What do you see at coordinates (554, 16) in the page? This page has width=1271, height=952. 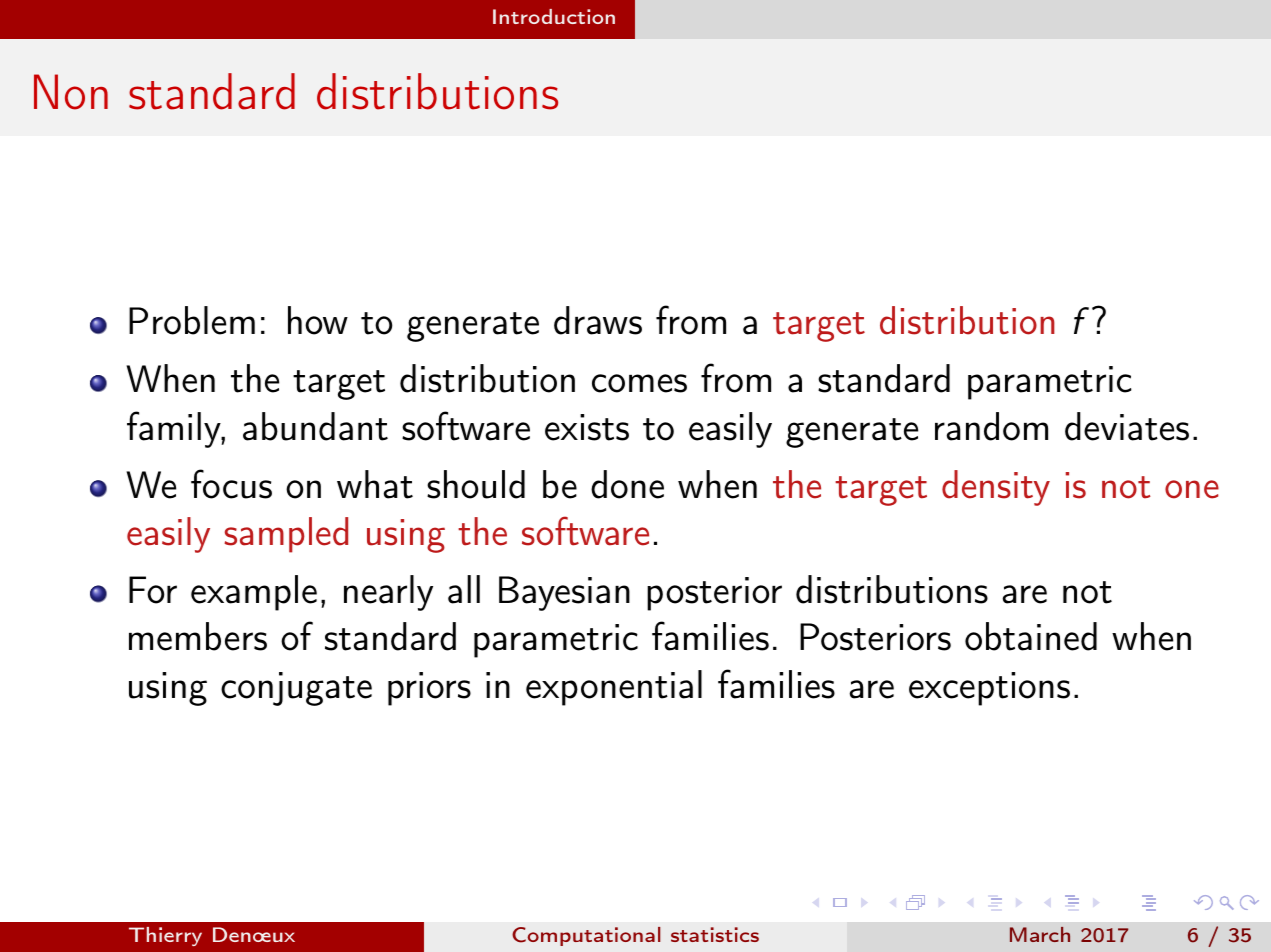 I see `Introduction` at bounding box center [554, 16].
